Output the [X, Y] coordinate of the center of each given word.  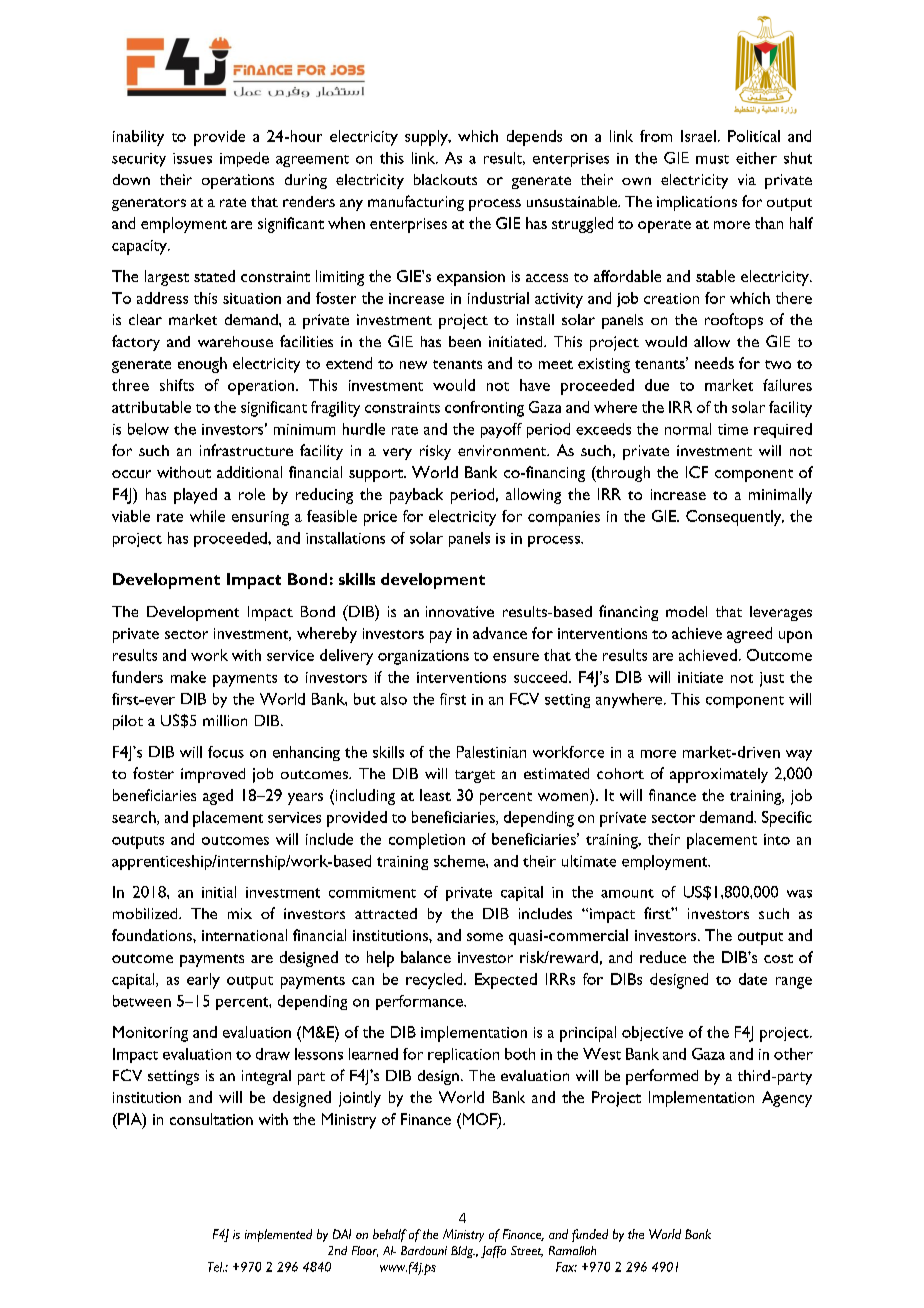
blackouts [445, 179]
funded [590, 1235]
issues [192, 158]
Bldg [463, 1252]
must [712, 159]
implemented [278, 1235]
